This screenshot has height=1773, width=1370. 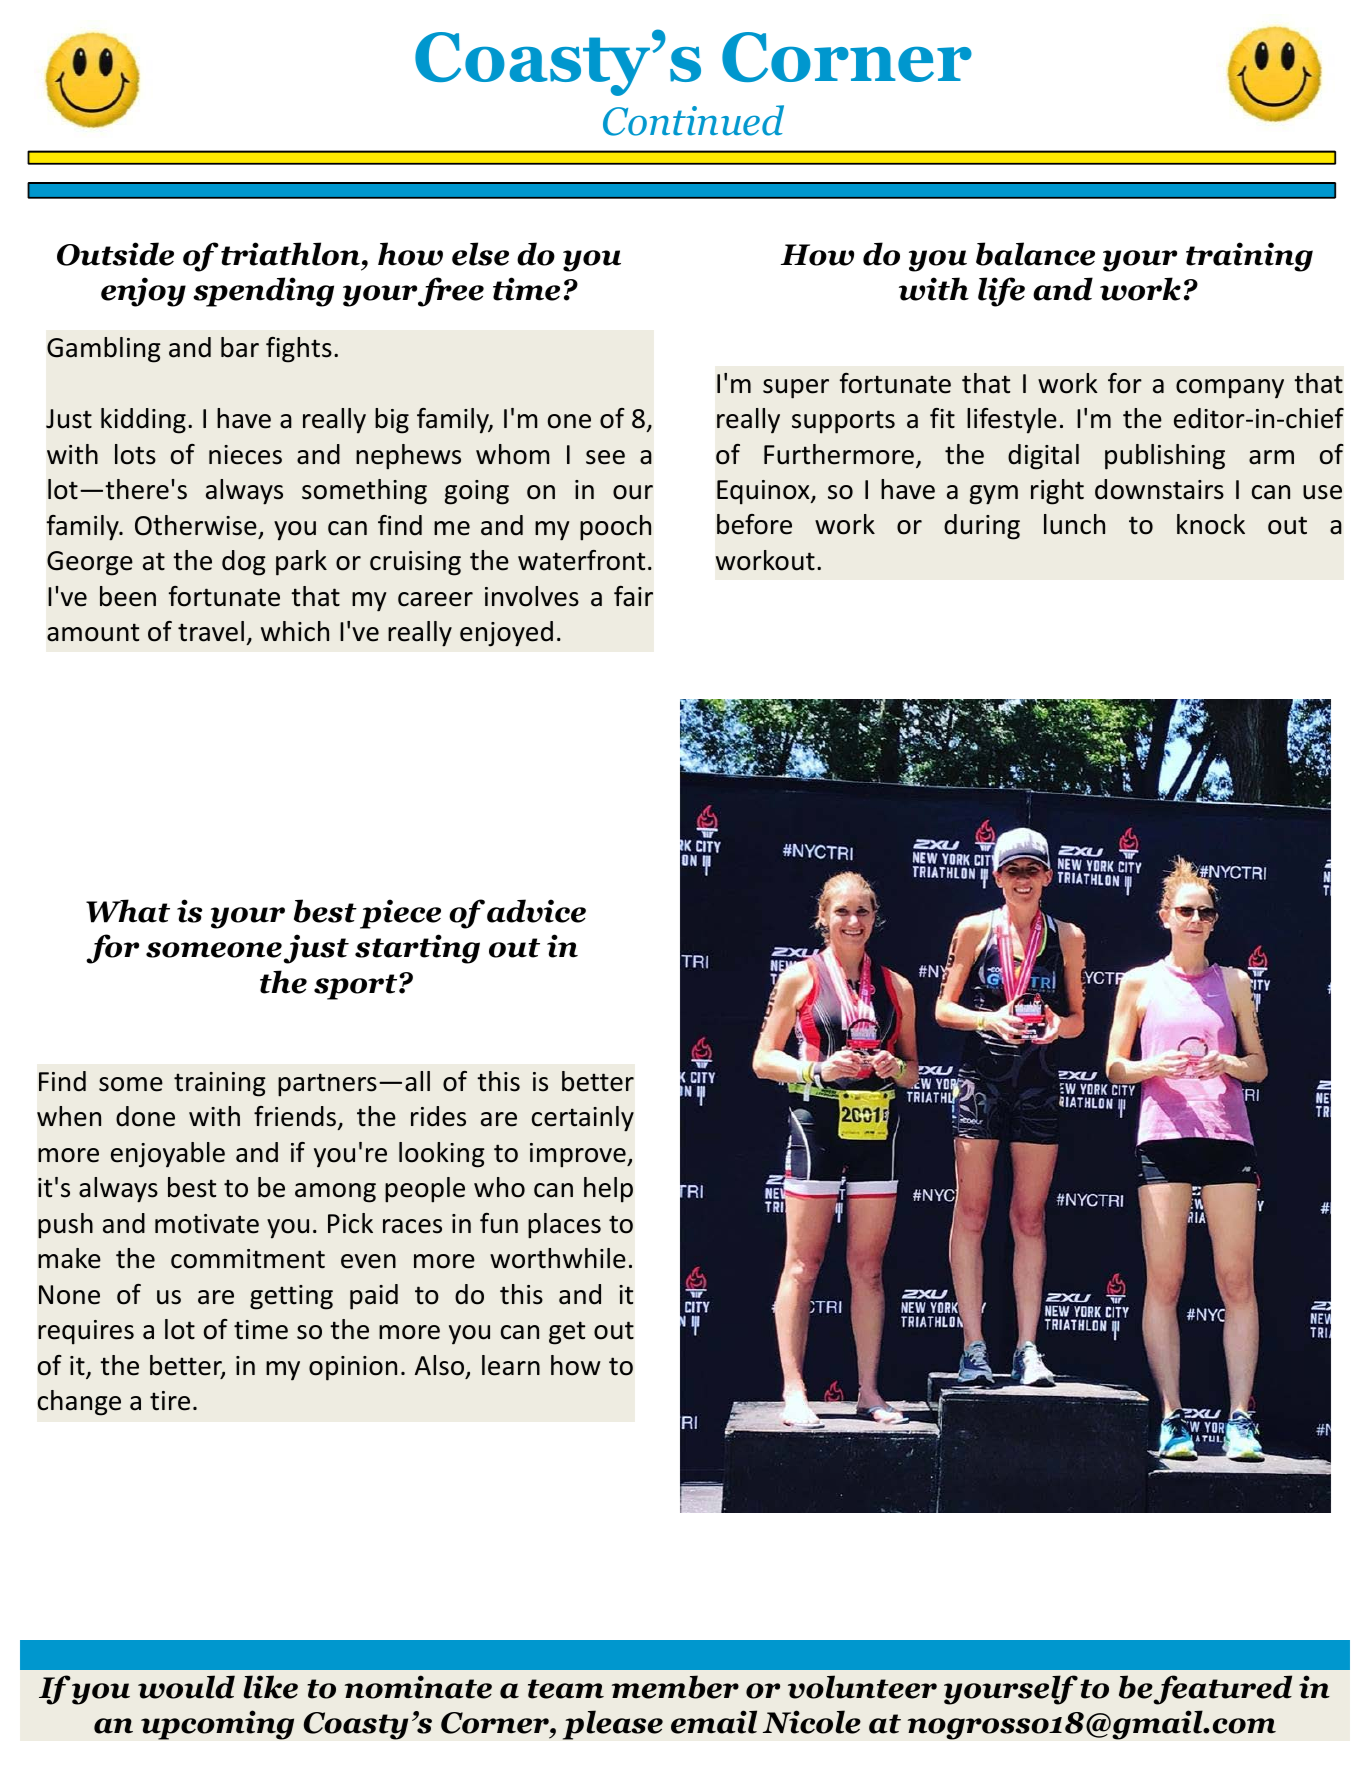 What do you see at coordinates (270, 1687) in the screenshot?
I see `like` at bounding box center [270, 1687].
